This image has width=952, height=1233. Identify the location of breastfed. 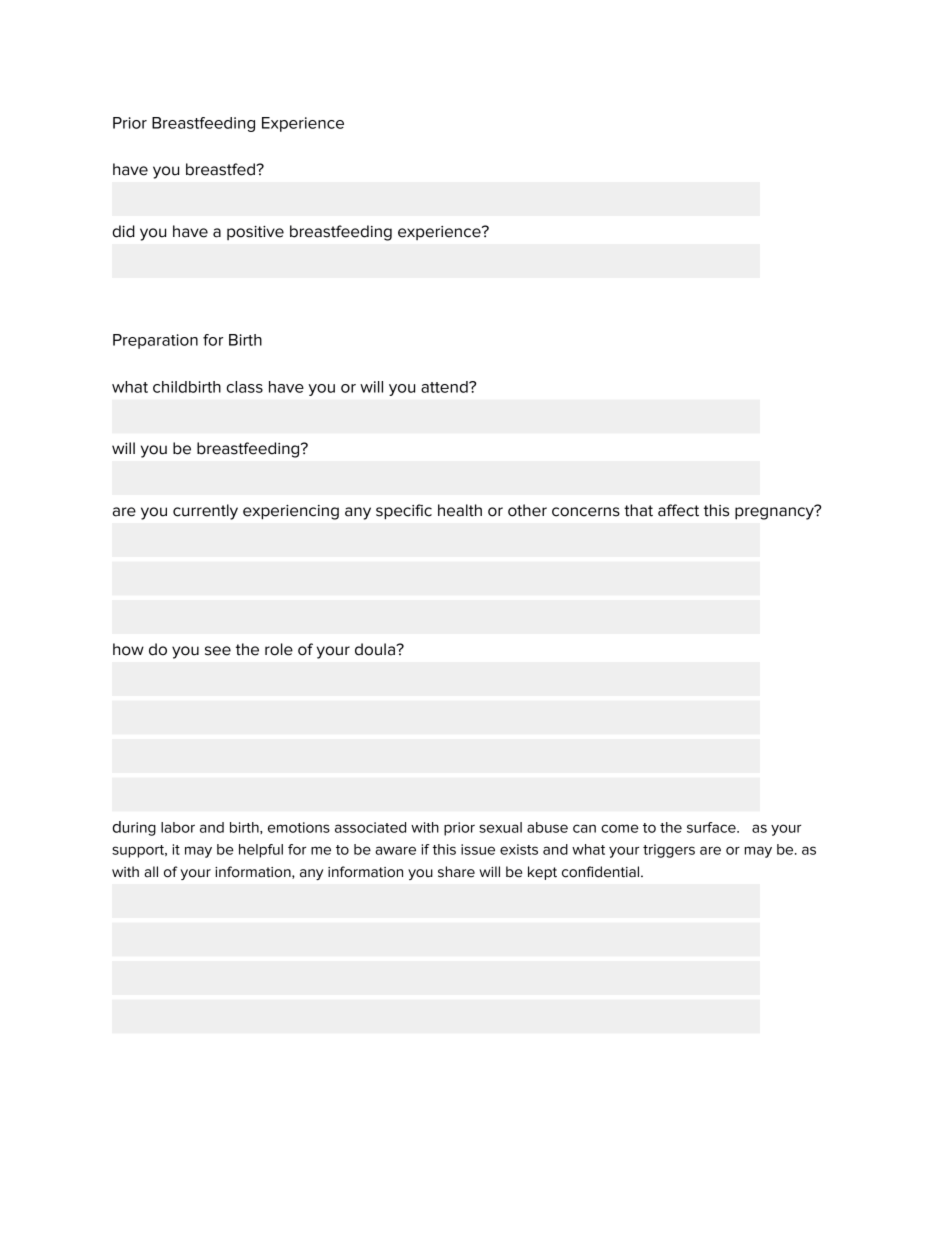
(221, 169).
